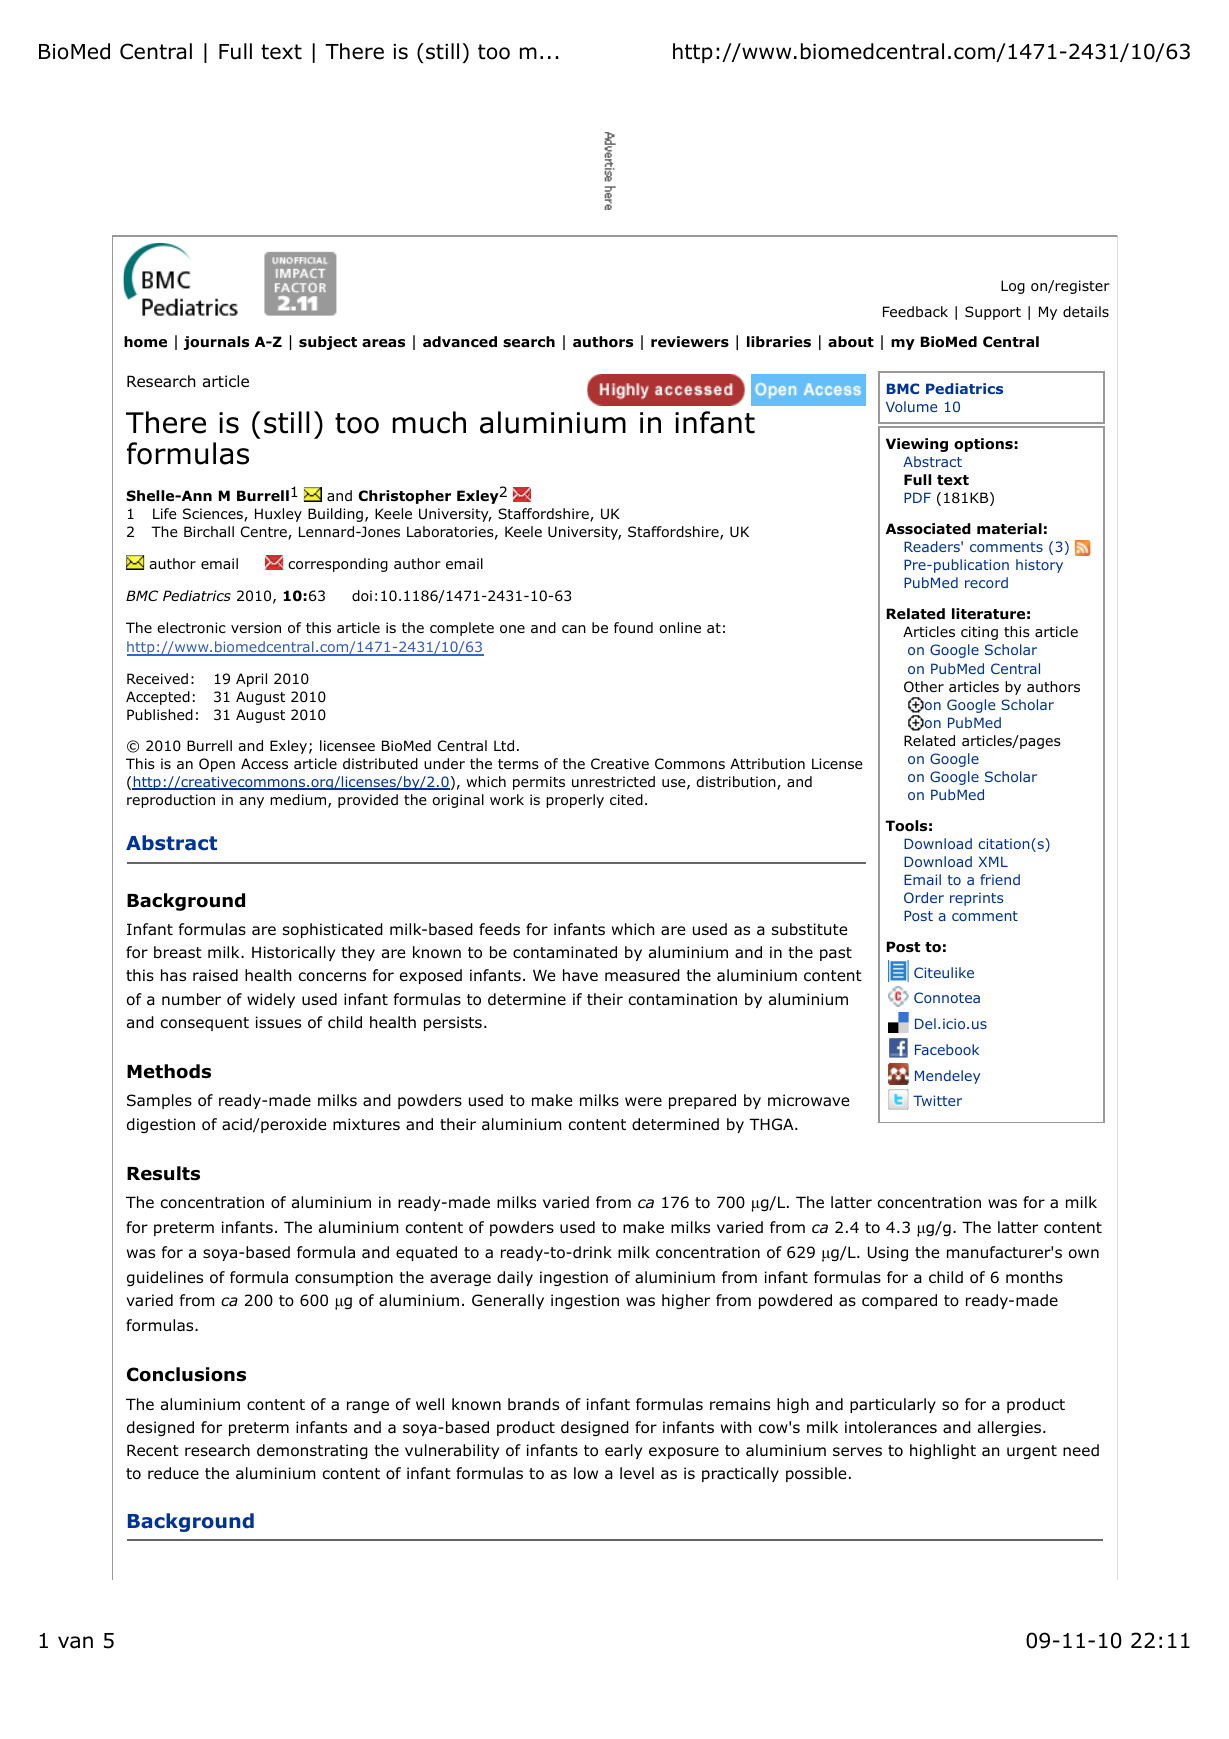 This document has width=1229, height=1739. I want to click on contaminated, so click(565, 952).
